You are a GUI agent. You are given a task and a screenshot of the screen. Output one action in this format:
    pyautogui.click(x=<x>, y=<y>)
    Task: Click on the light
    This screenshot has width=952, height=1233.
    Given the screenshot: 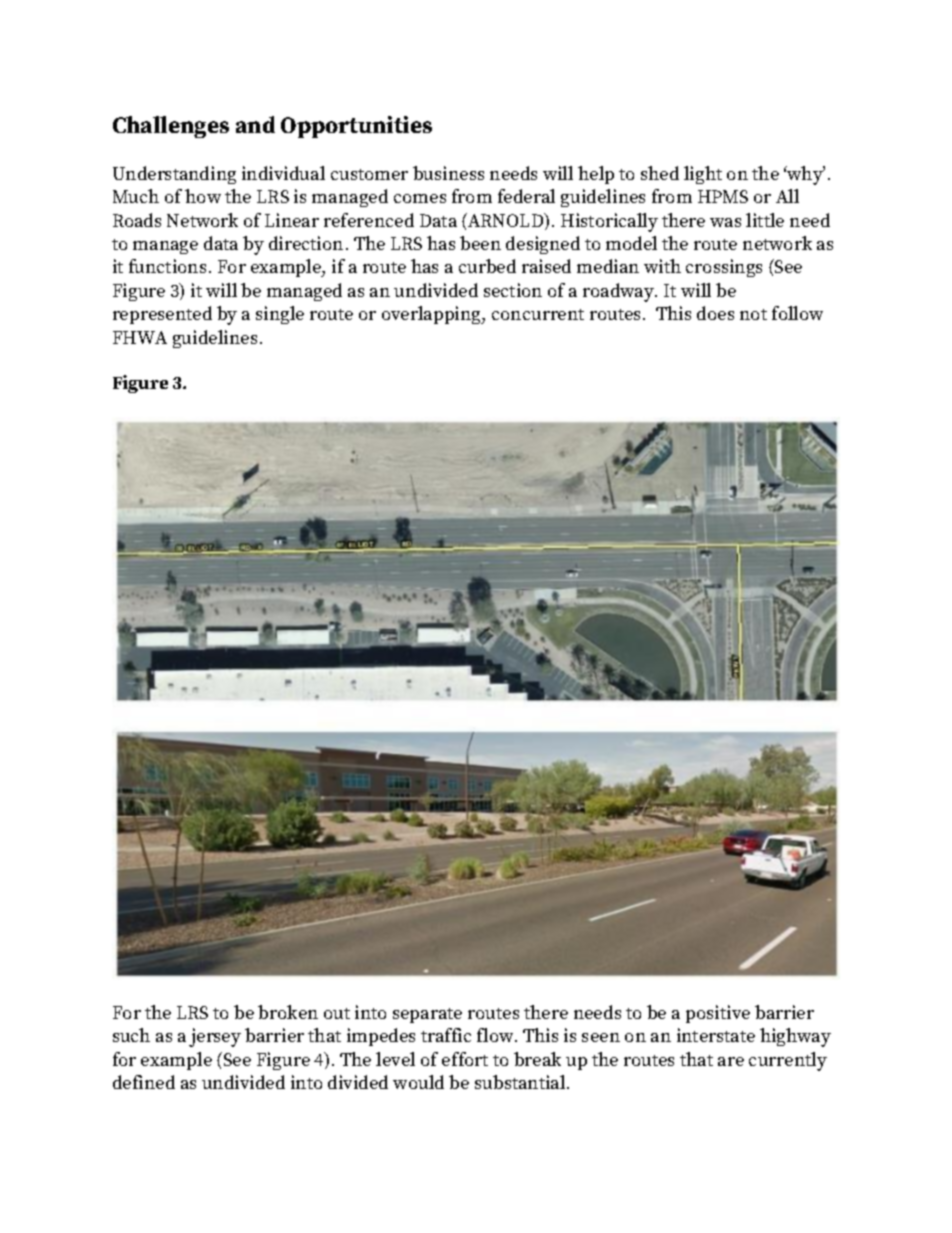 What is the action you would take?
    pyautogui.click(x=703, y=175)
